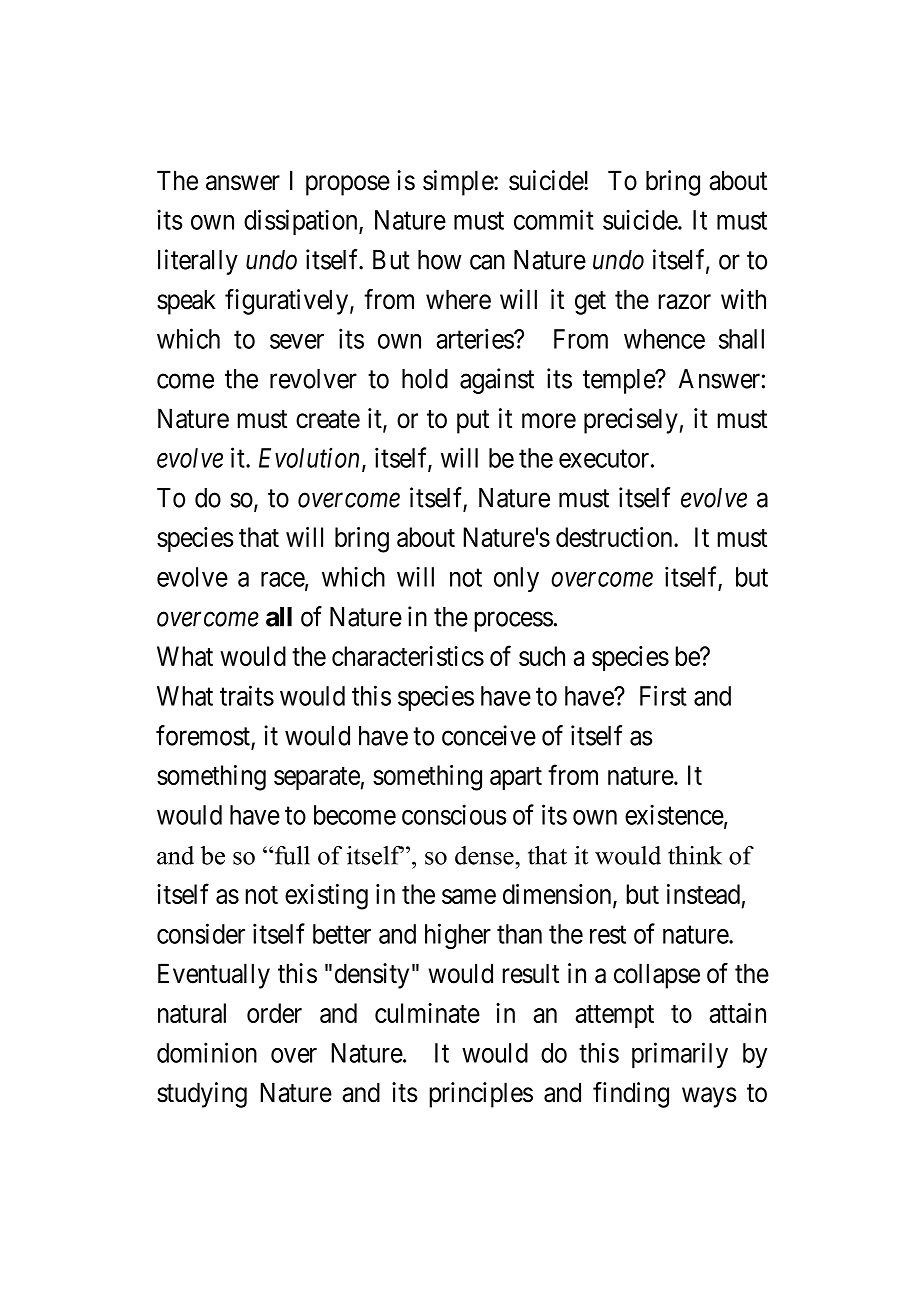  What do you see at coordinates (459, 183) in the screenshot?
I see `simple` at bounding box center [459, 183].
